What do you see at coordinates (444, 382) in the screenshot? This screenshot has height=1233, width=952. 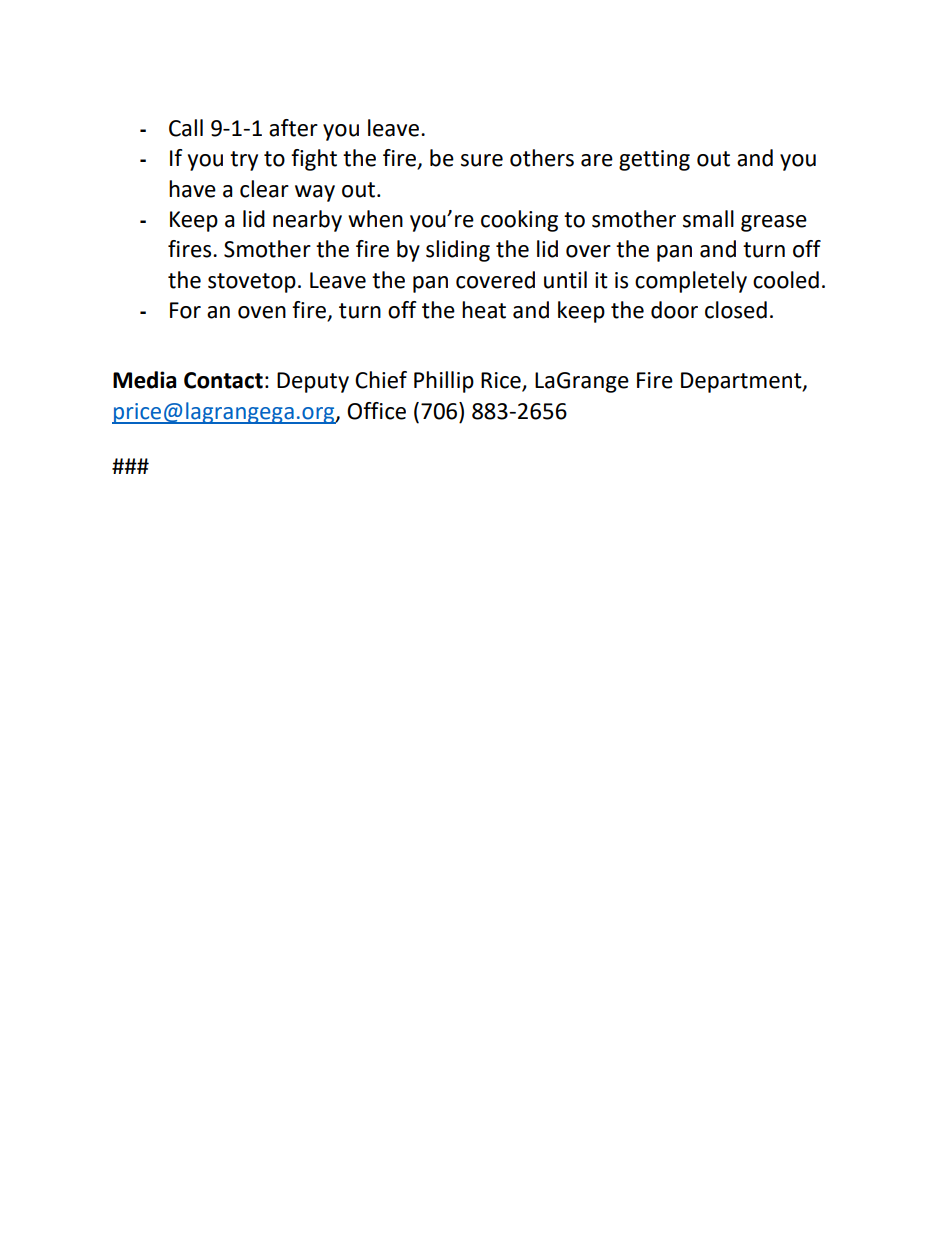 I see `Phillip` at bounding box center [444, 382].
